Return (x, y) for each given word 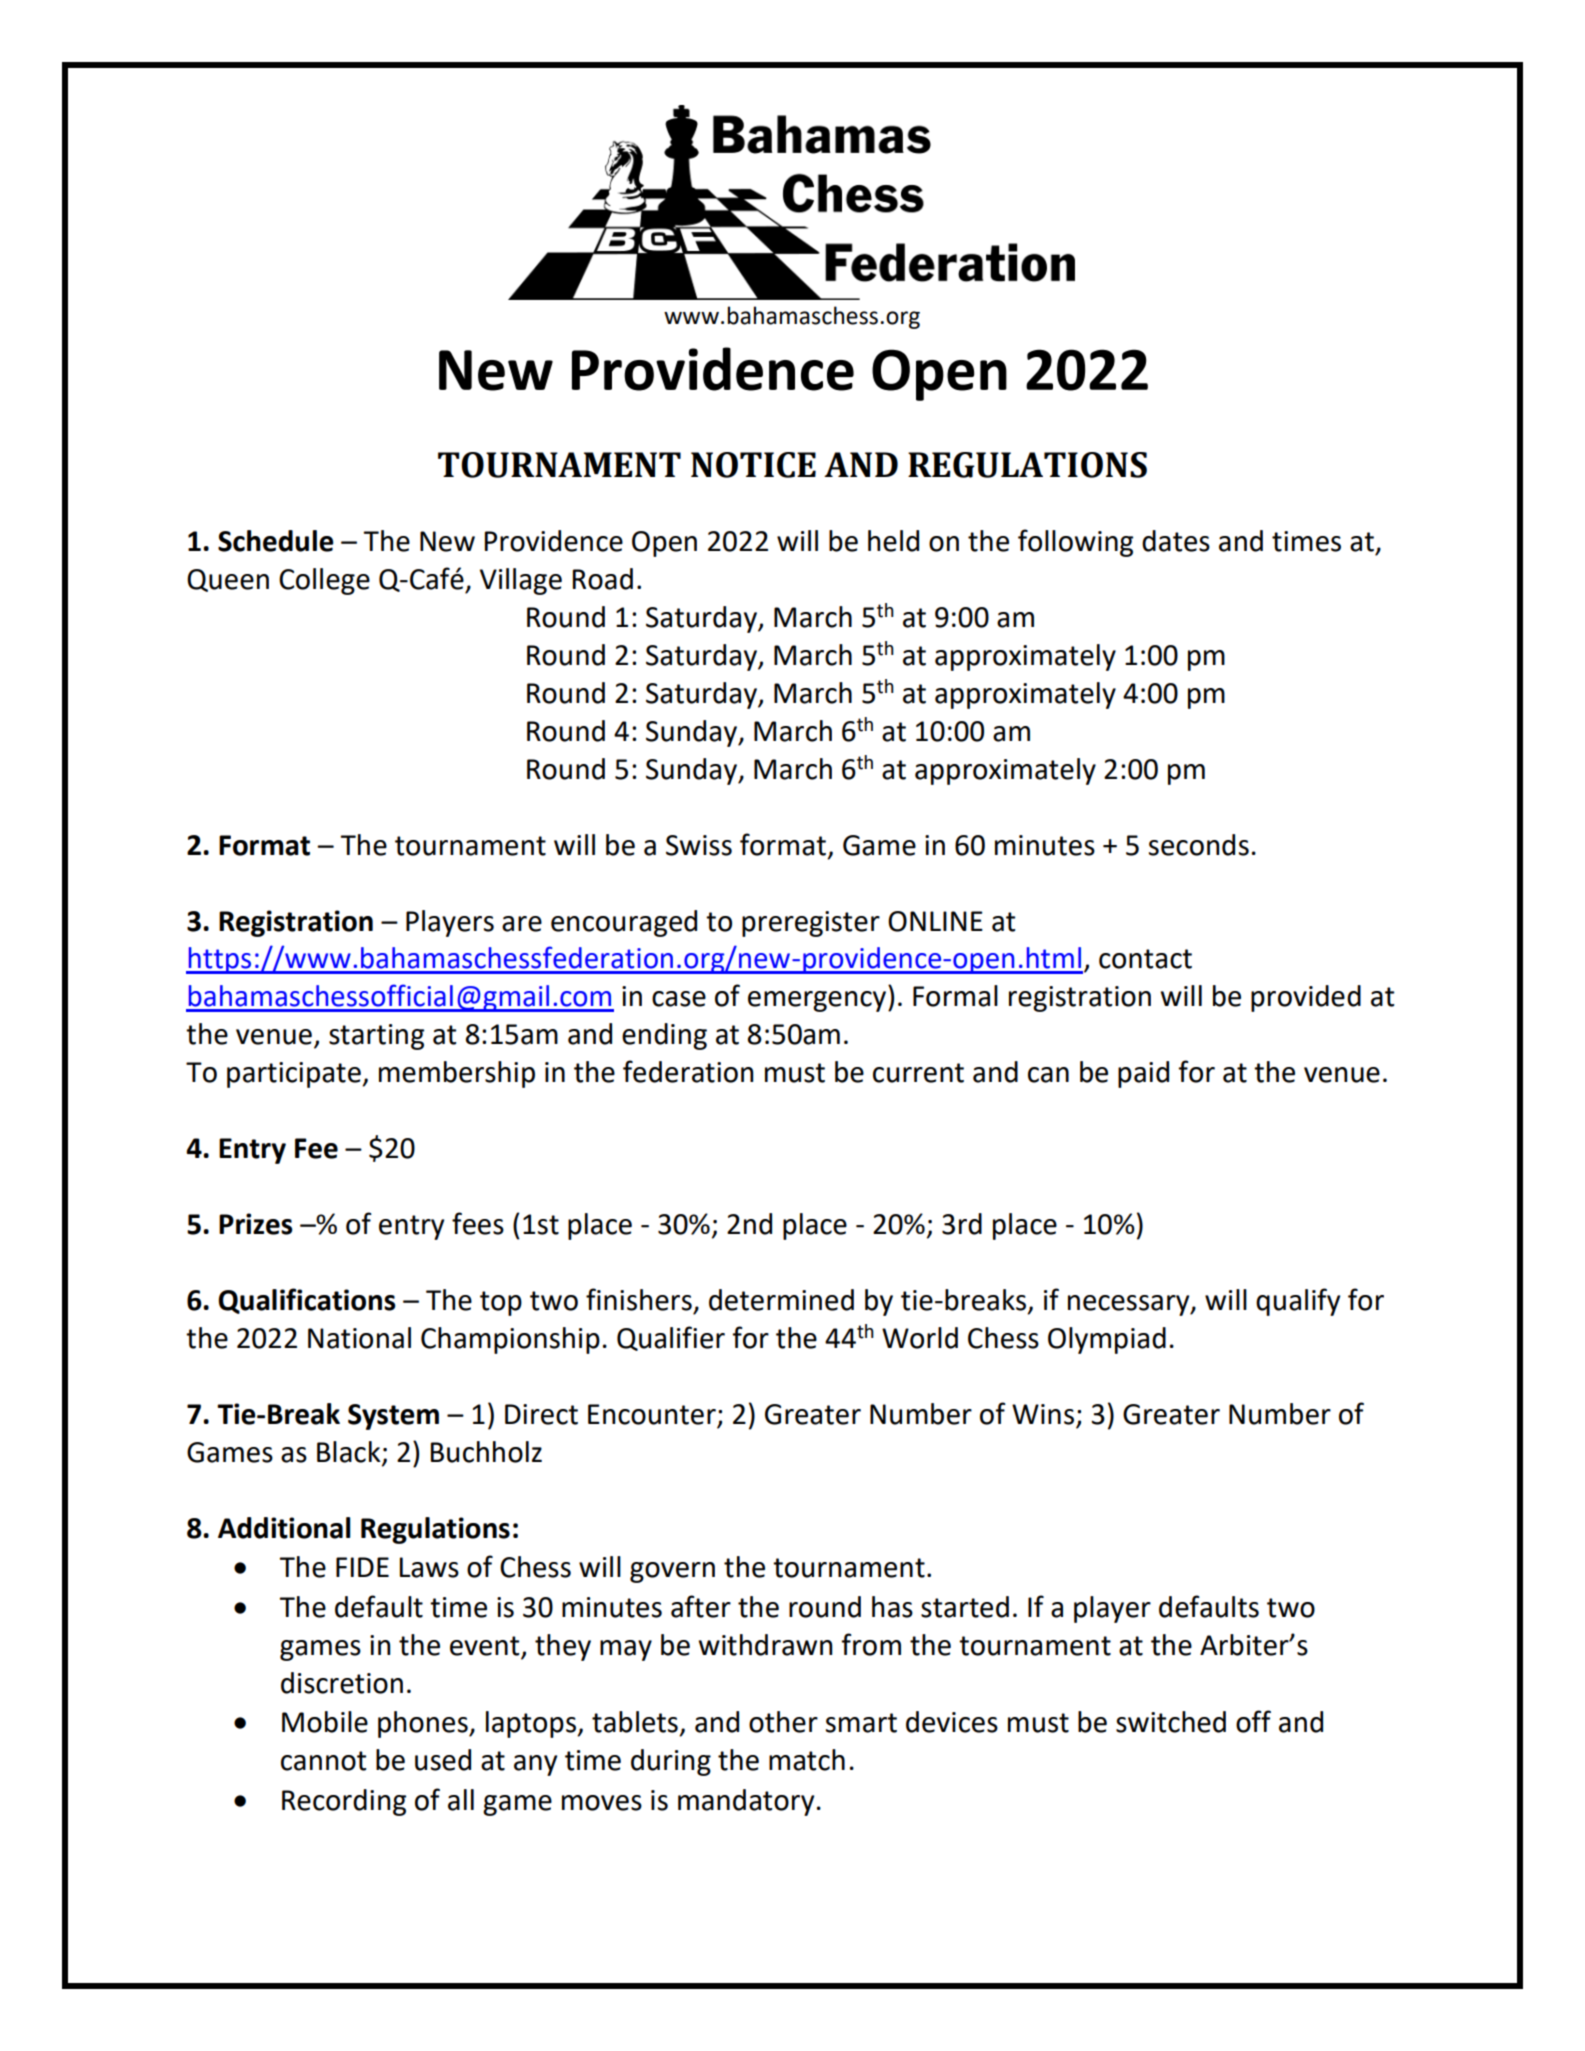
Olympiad (1107, 1340)
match (807, 1760)
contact (1145, 959)
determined (781, 1300)
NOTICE (753, 465)
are (522, 924)
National (359, 1338)
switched (1171, 1722)
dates (1176, 541)
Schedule (276, 541)
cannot (323, 1761)
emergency (818, 1001)
